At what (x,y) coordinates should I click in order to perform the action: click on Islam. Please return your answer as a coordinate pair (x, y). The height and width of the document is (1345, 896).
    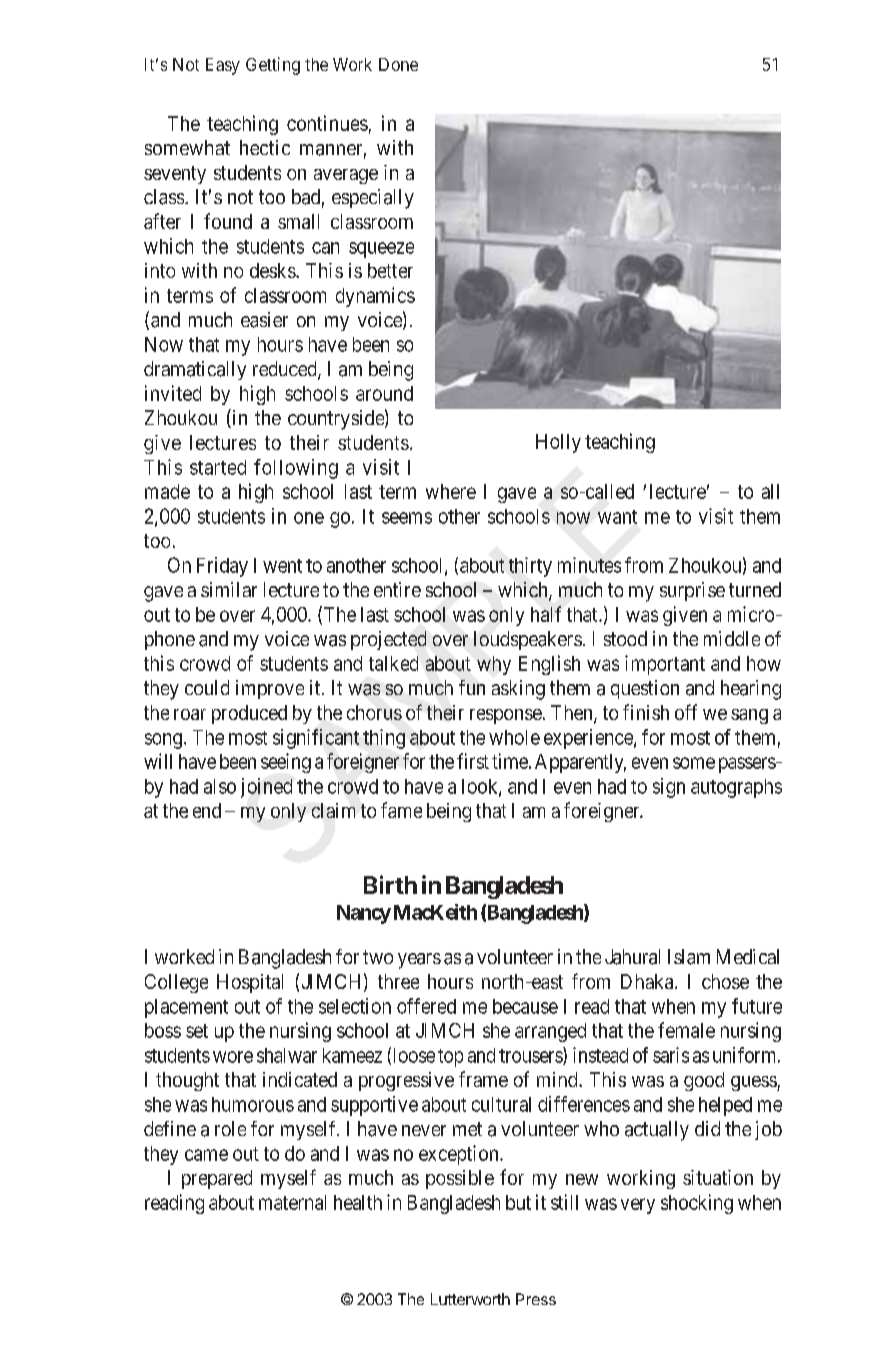
    Looking at the image, I should click on (689, 957).
